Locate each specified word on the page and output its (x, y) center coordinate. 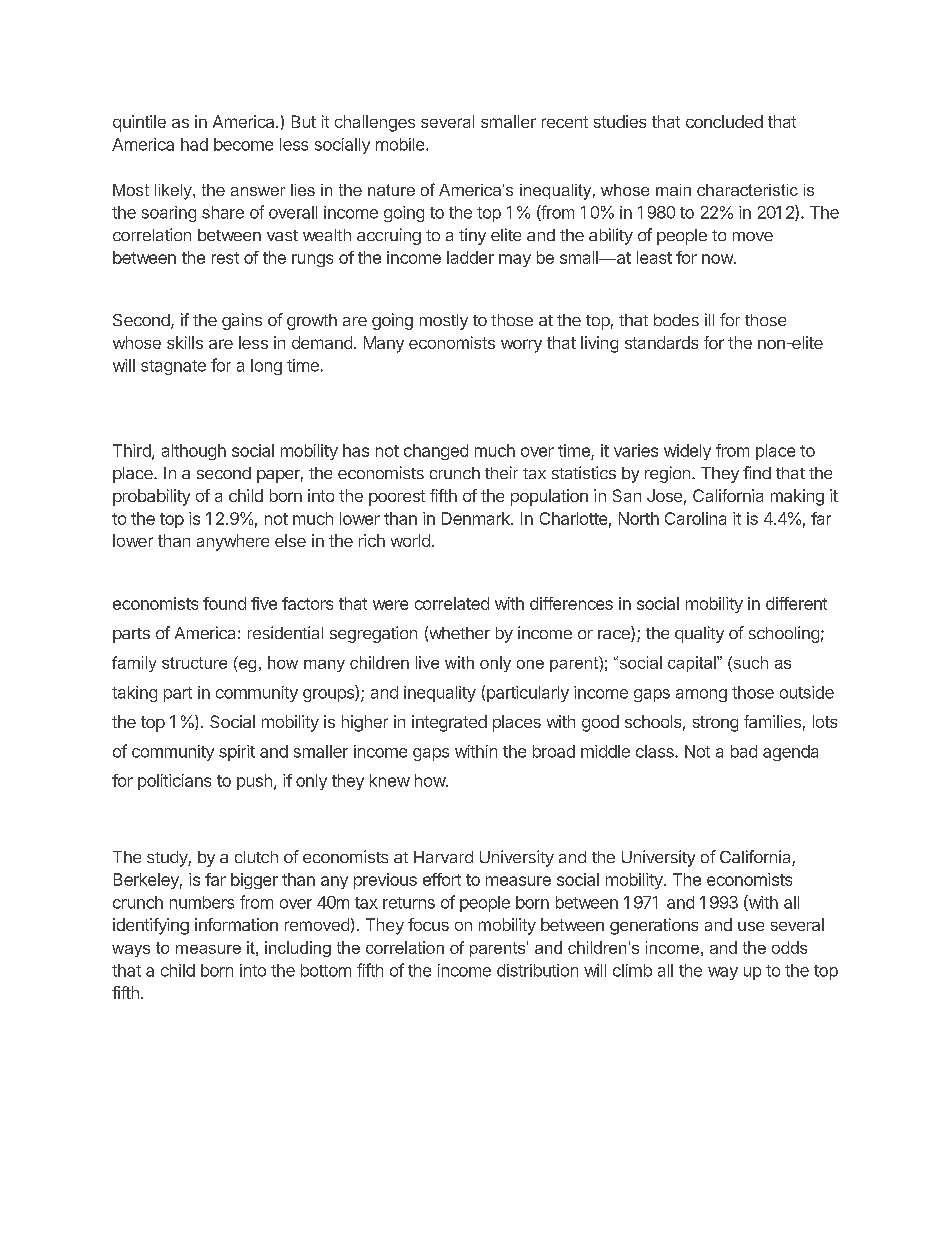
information (236, 924)
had (194, 144)
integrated (449, 723)
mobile (401, 144)
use (751, 926)
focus (428, 924)
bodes (676, 320)
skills (185, 342)
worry (521, 346)
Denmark (477, 518)
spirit (237, 753)
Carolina (695, 518)
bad (744, 751)
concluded (724, 121)
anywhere (233, 542)
